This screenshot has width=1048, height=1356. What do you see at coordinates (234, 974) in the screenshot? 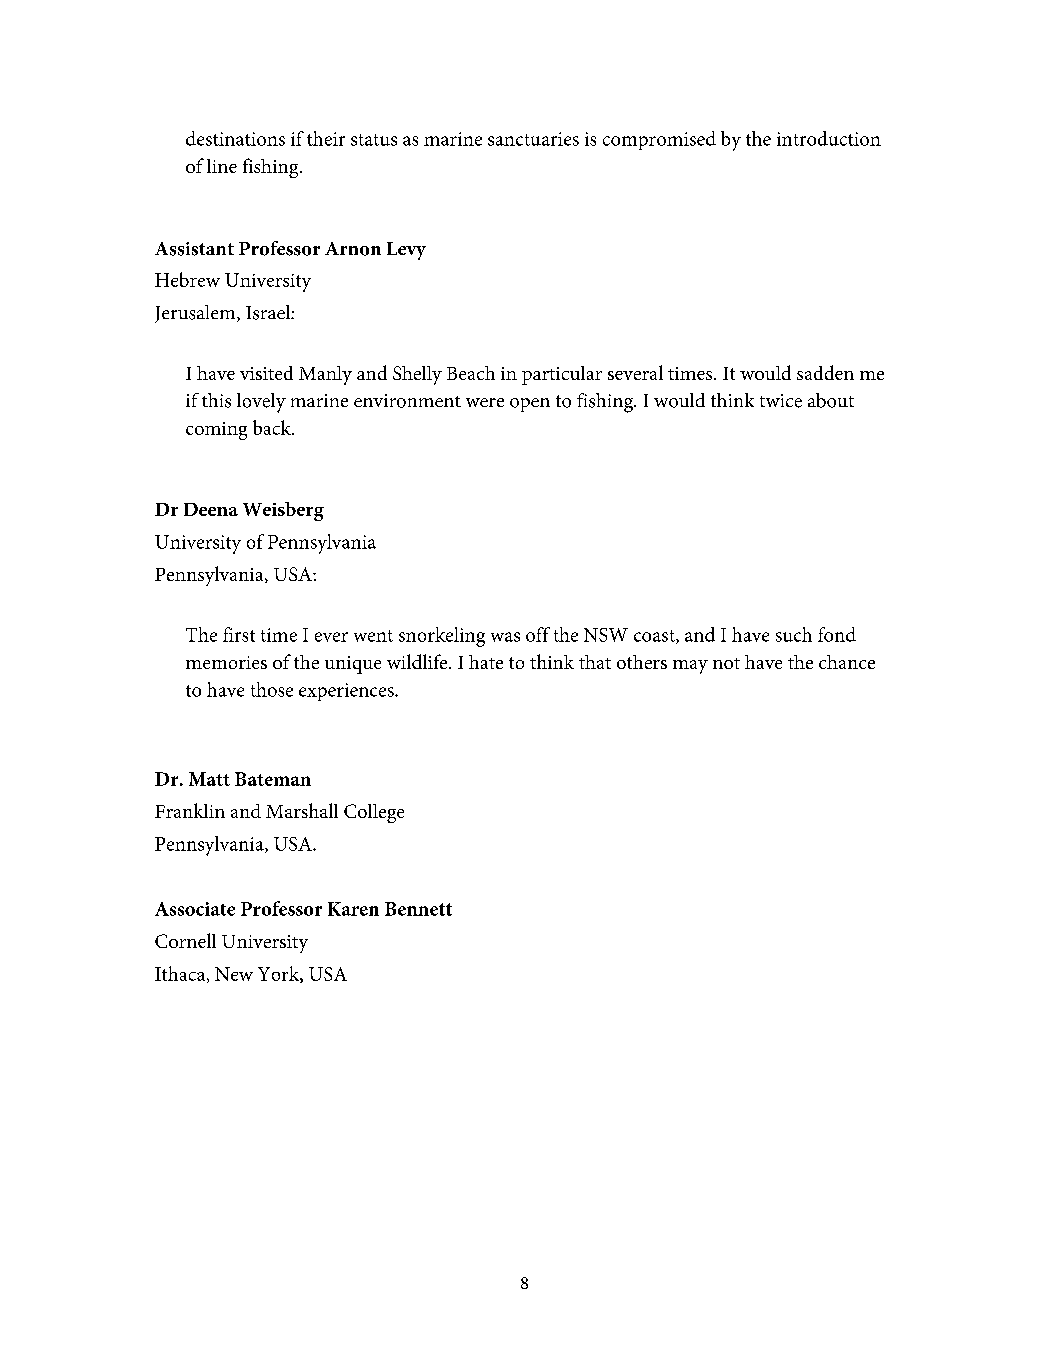
I see `New` at bounding box center [234, 974].
